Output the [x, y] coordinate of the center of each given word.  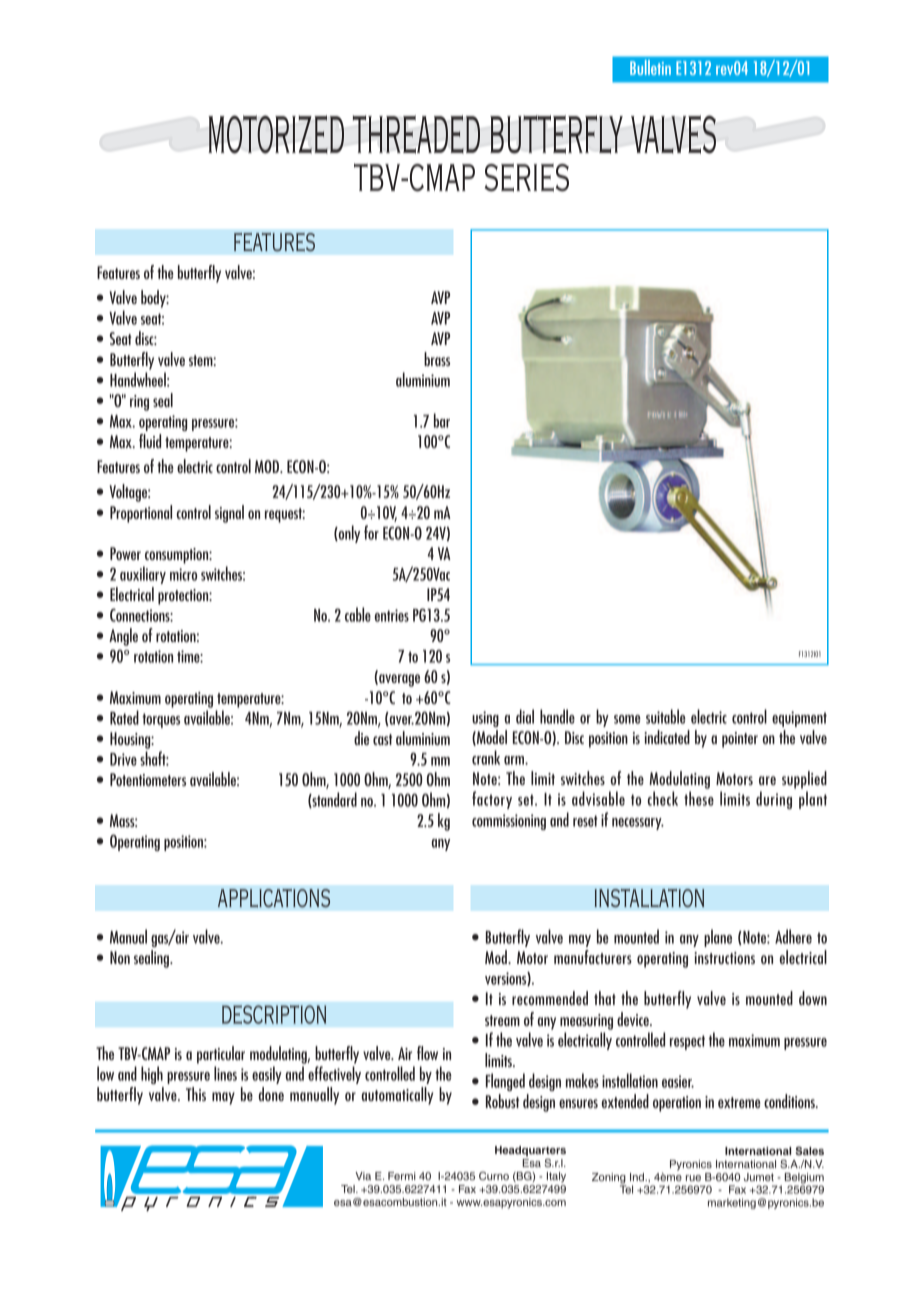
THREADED [416, 134]
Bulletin [650, 67]
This [196, 1094]
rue [693, 1178]
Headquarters [530, 1151]
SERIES [527, 177]
